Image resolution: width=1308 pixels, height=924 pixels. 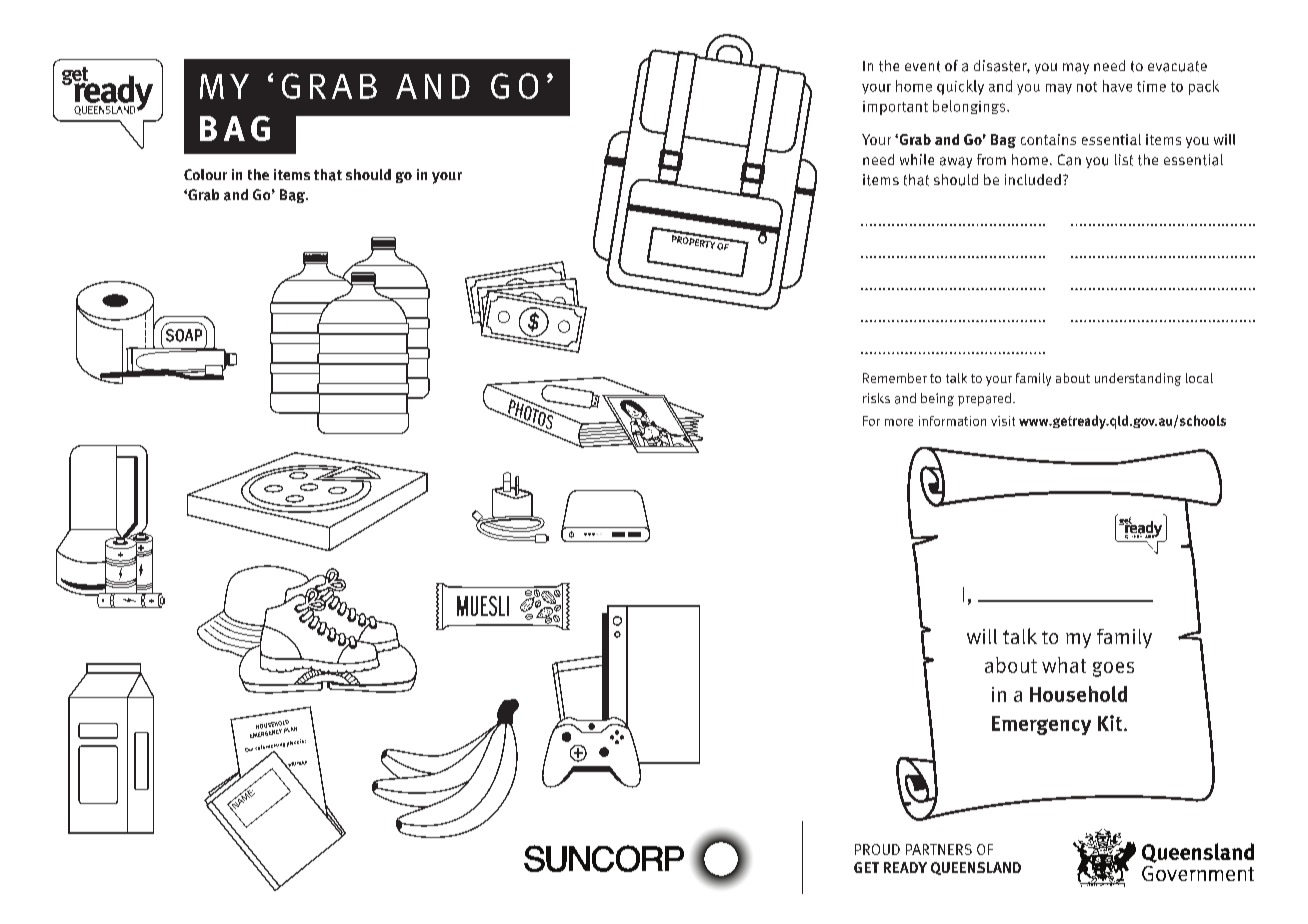 What do you see at coordinates (939, 849) in the page?
I see `PARTNERS` at bounding box center [939, 849].
